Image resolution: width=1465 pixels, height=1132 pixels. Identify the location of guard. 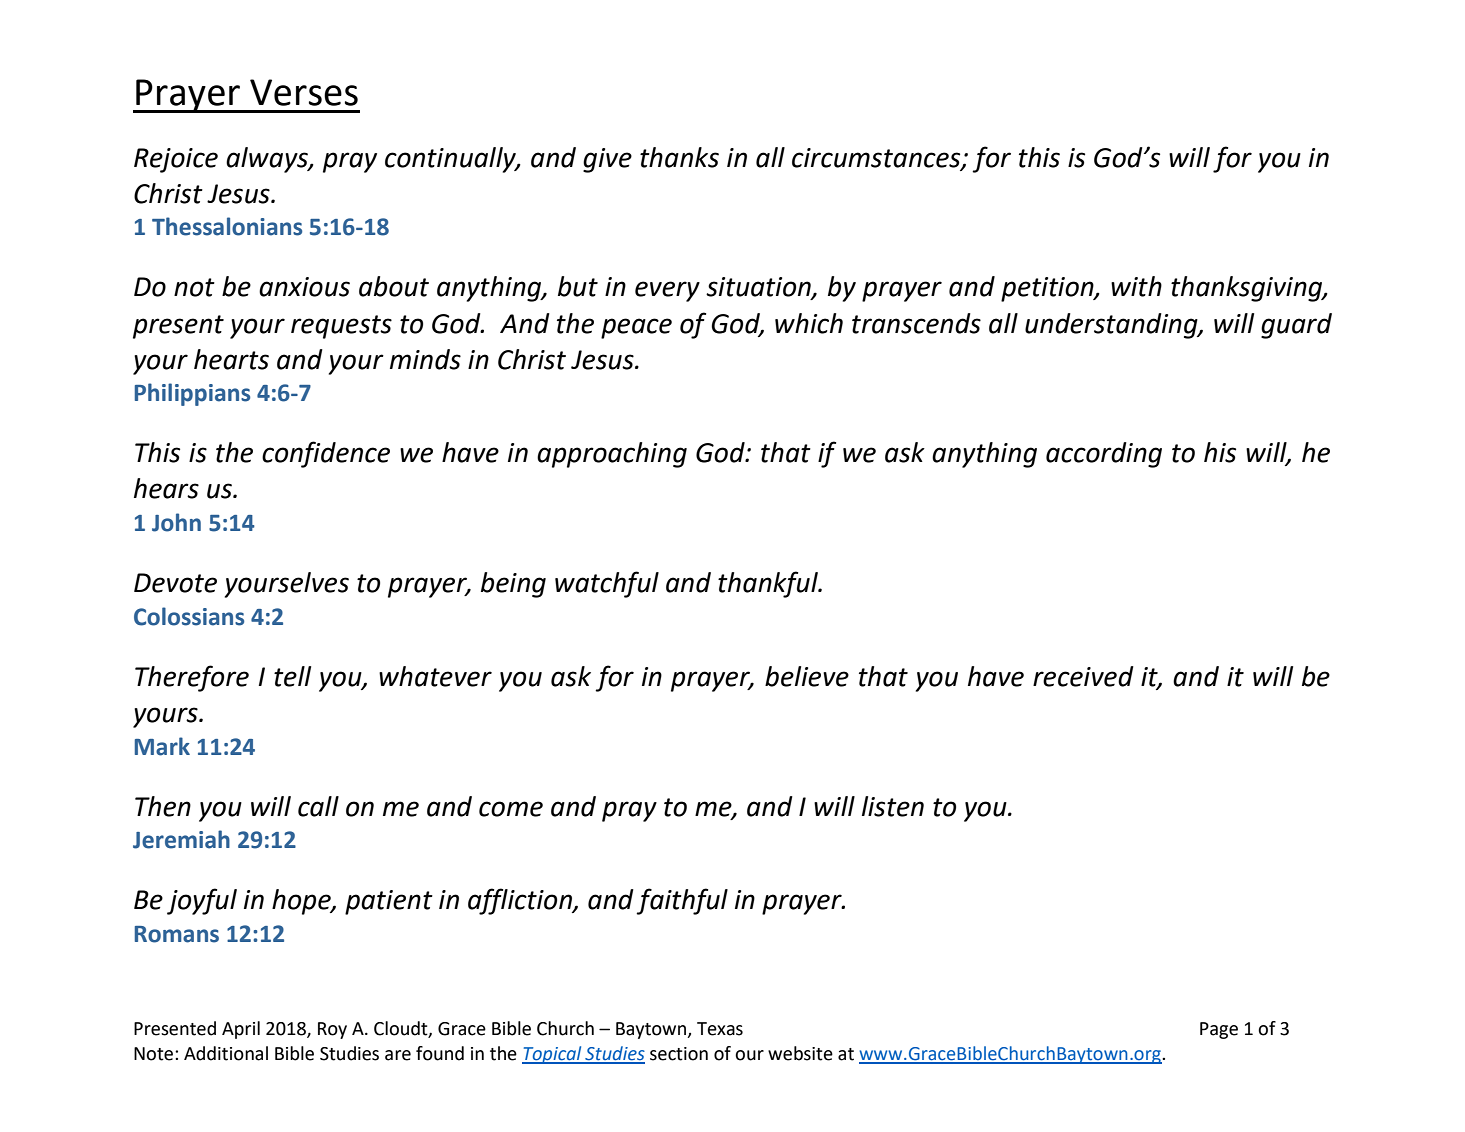
(1296, 326).
